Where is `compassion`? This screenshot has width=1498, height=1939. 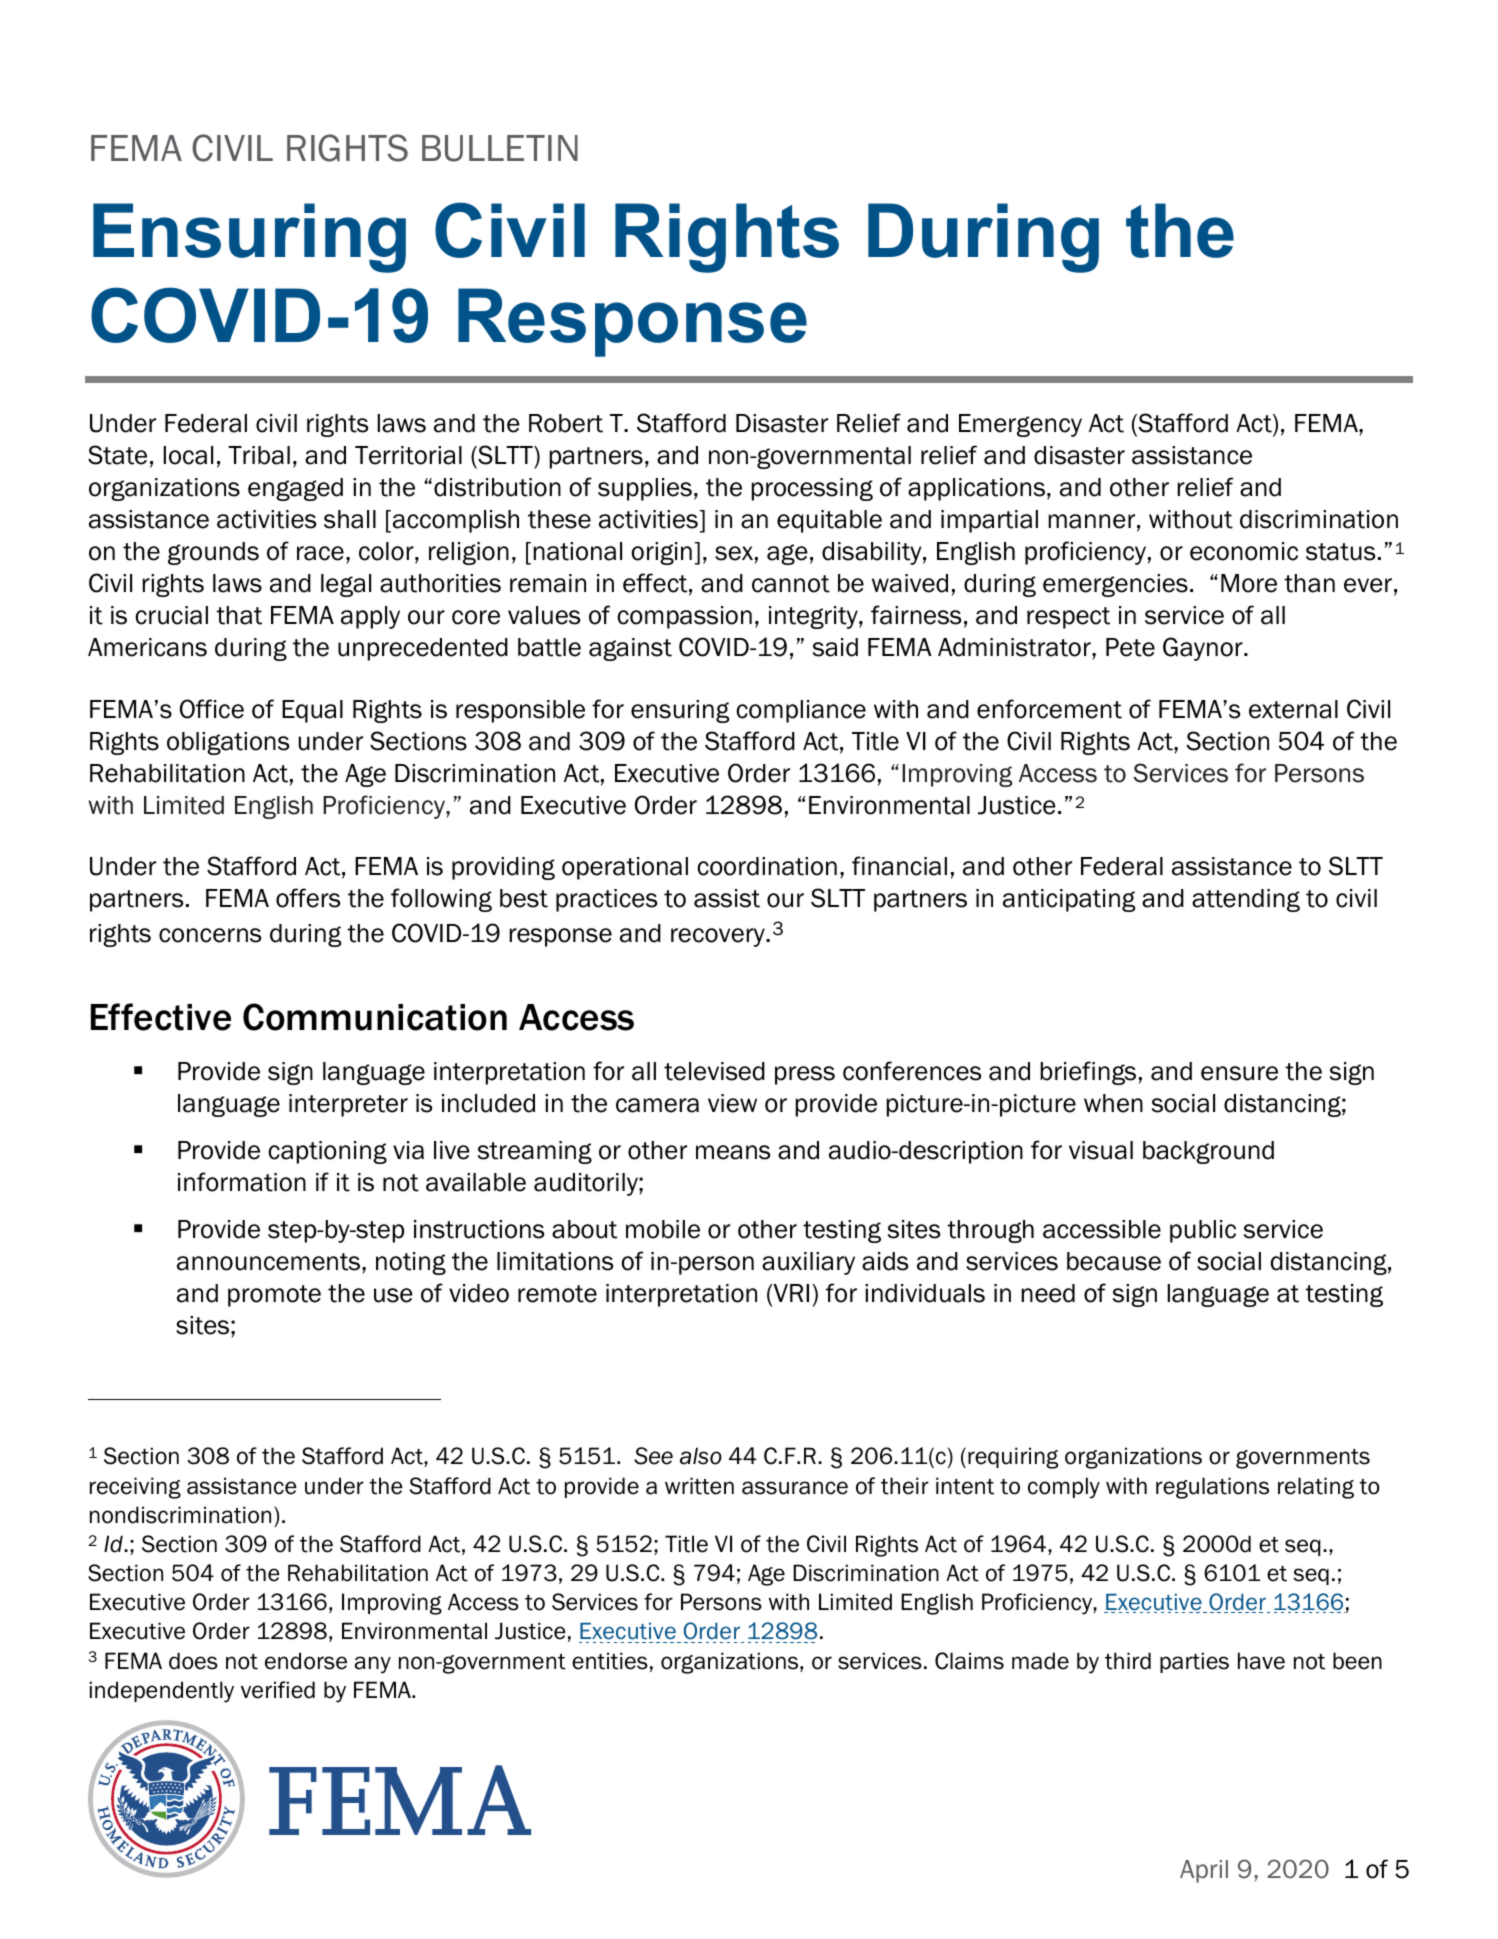 compassion is located at coordinates (684, 617).
